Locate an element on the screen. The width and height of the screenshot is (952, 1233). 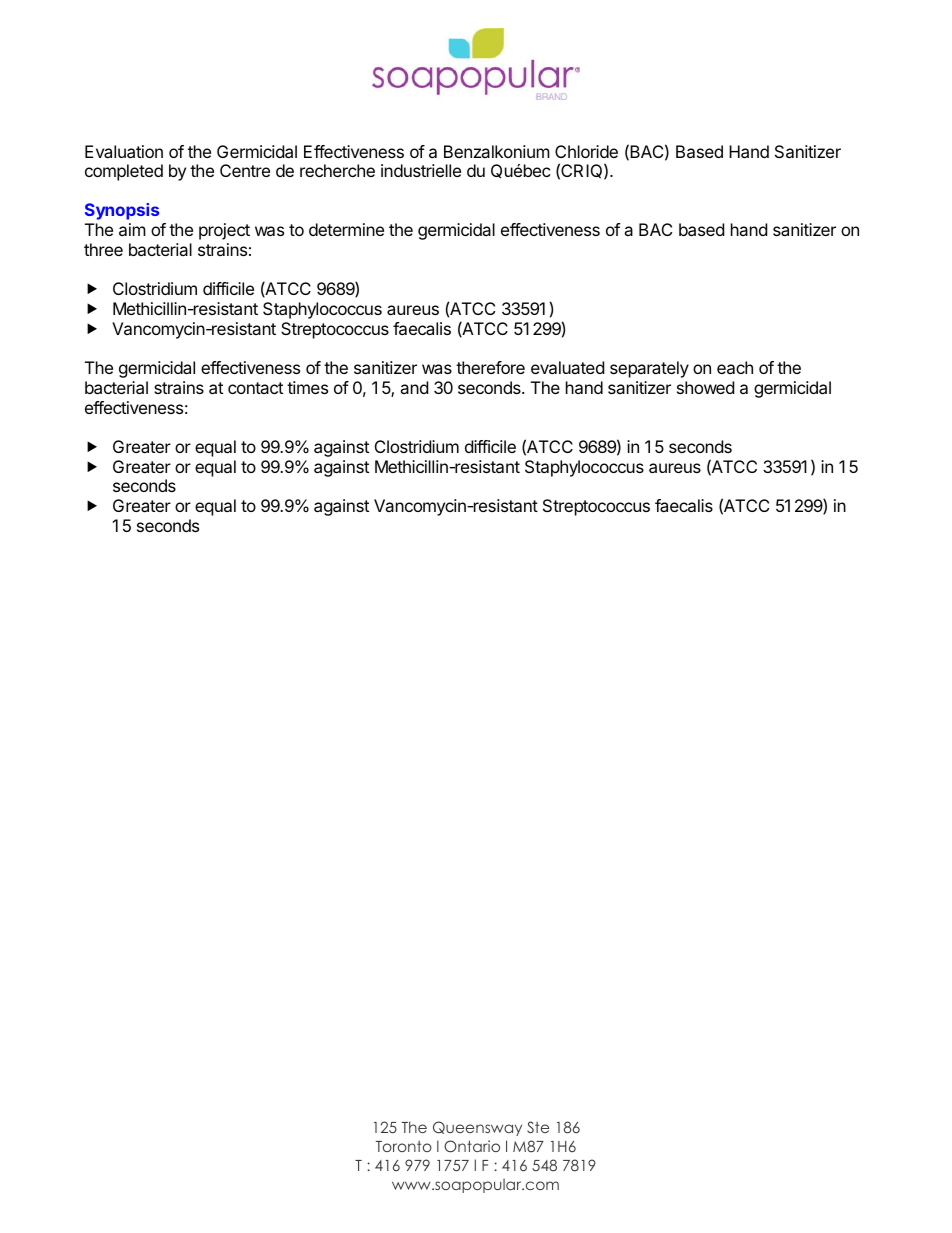
determine is located at coordinates (346, 229).
